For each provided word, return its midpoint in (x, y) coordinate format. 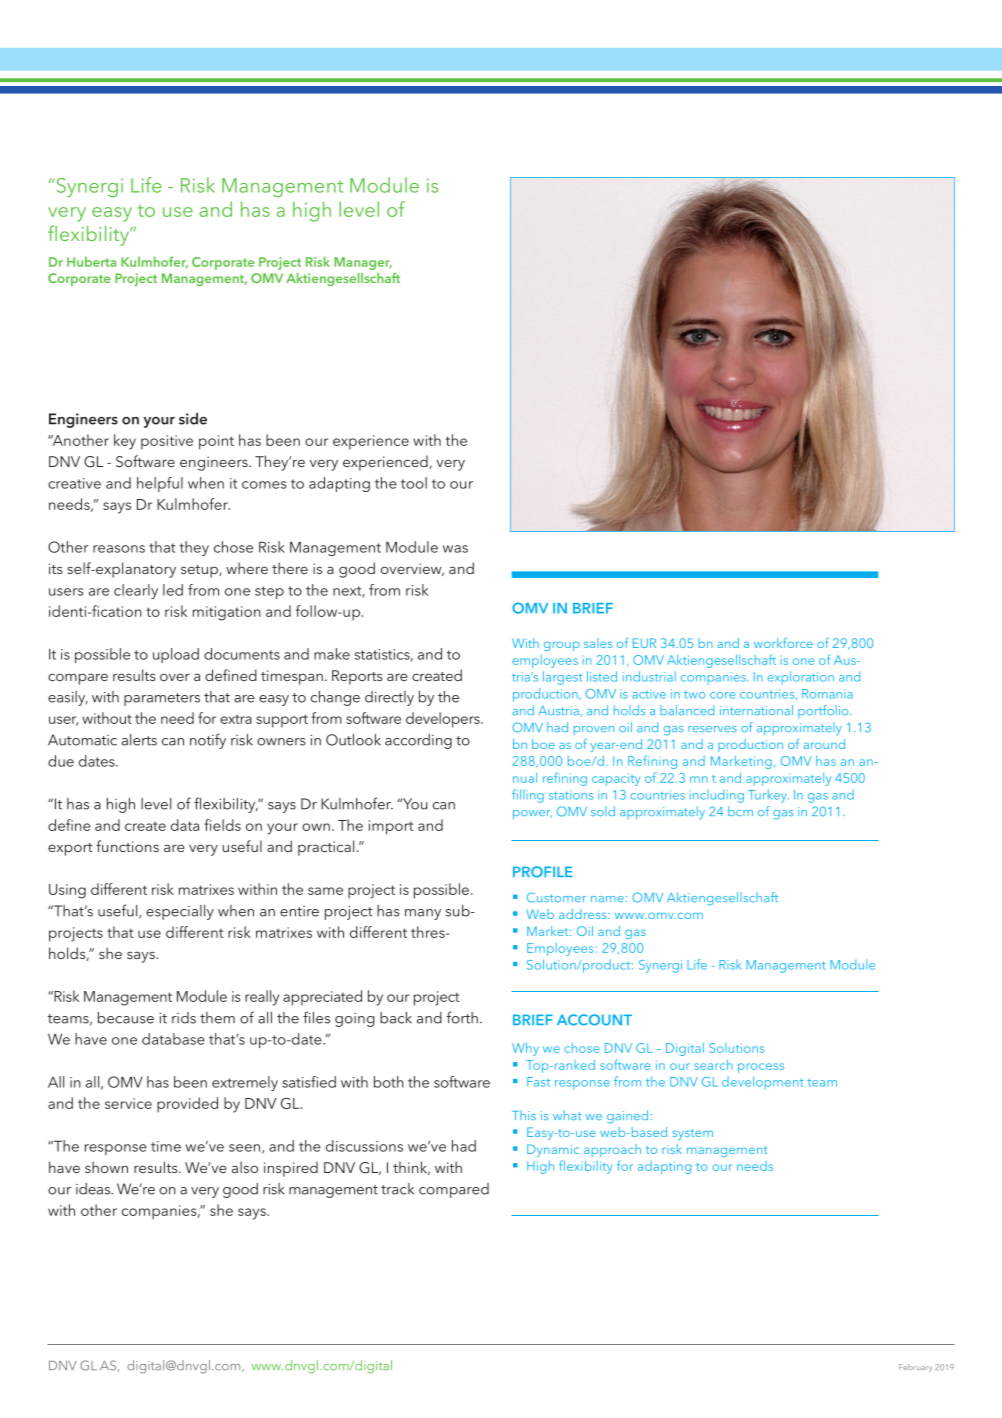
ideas (94, 1189)
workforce (783, 643)
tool (414, 483)
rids (184, 1018)
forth (462, 1017)
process (761, 1068)
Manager (363, 263)
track (397, 1189)
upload (176, 655)
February (915, 1368)
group (562, 646)
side (193, 419)
